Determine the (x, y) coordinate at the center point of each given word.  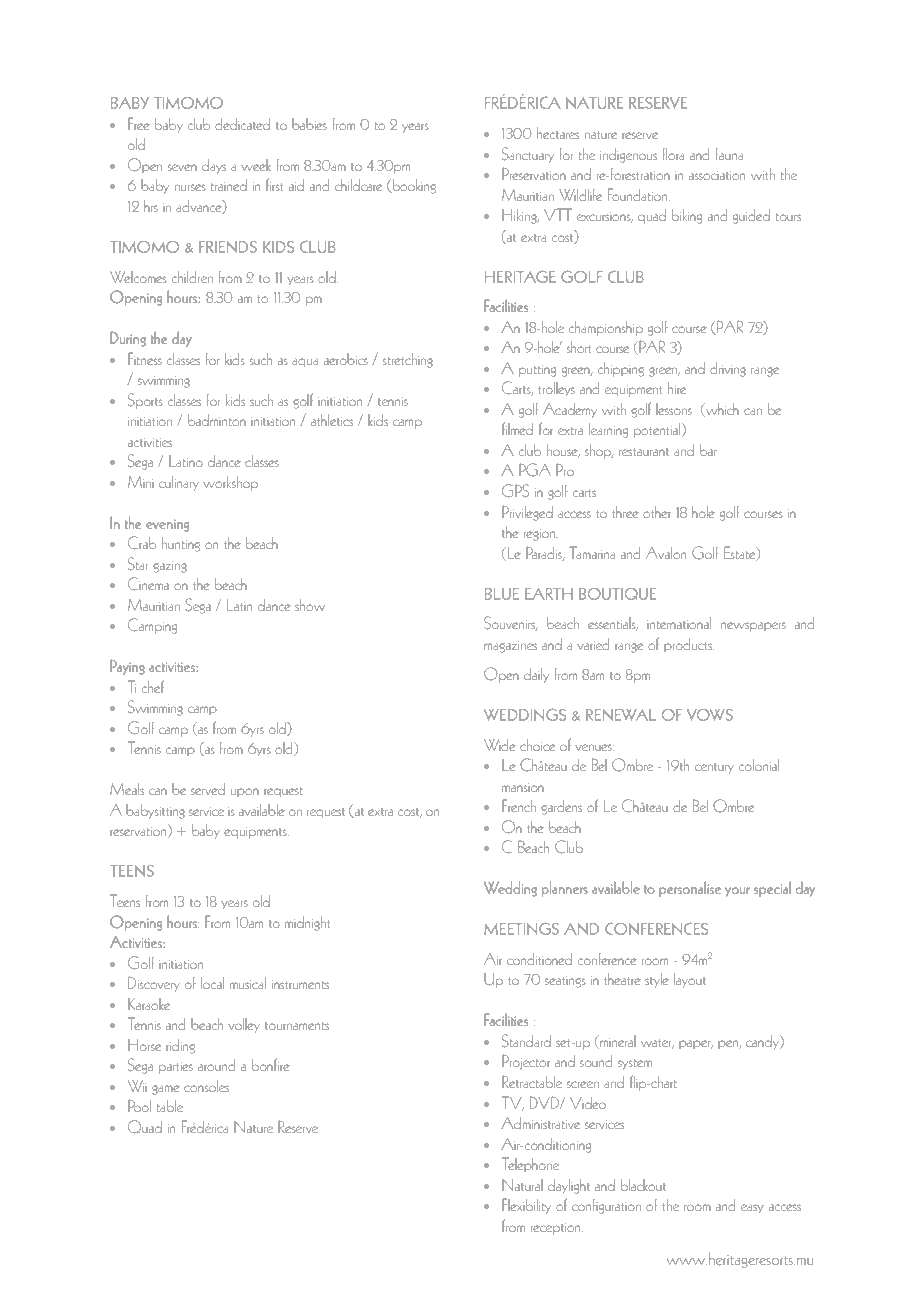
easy (752, 1208)
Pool (139, 1105)
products (689, 645)
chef (153, 687)
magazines (510, 647)
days (214, 166)
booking (414, 186)
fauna (729, 154)
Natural (522, 1185)
